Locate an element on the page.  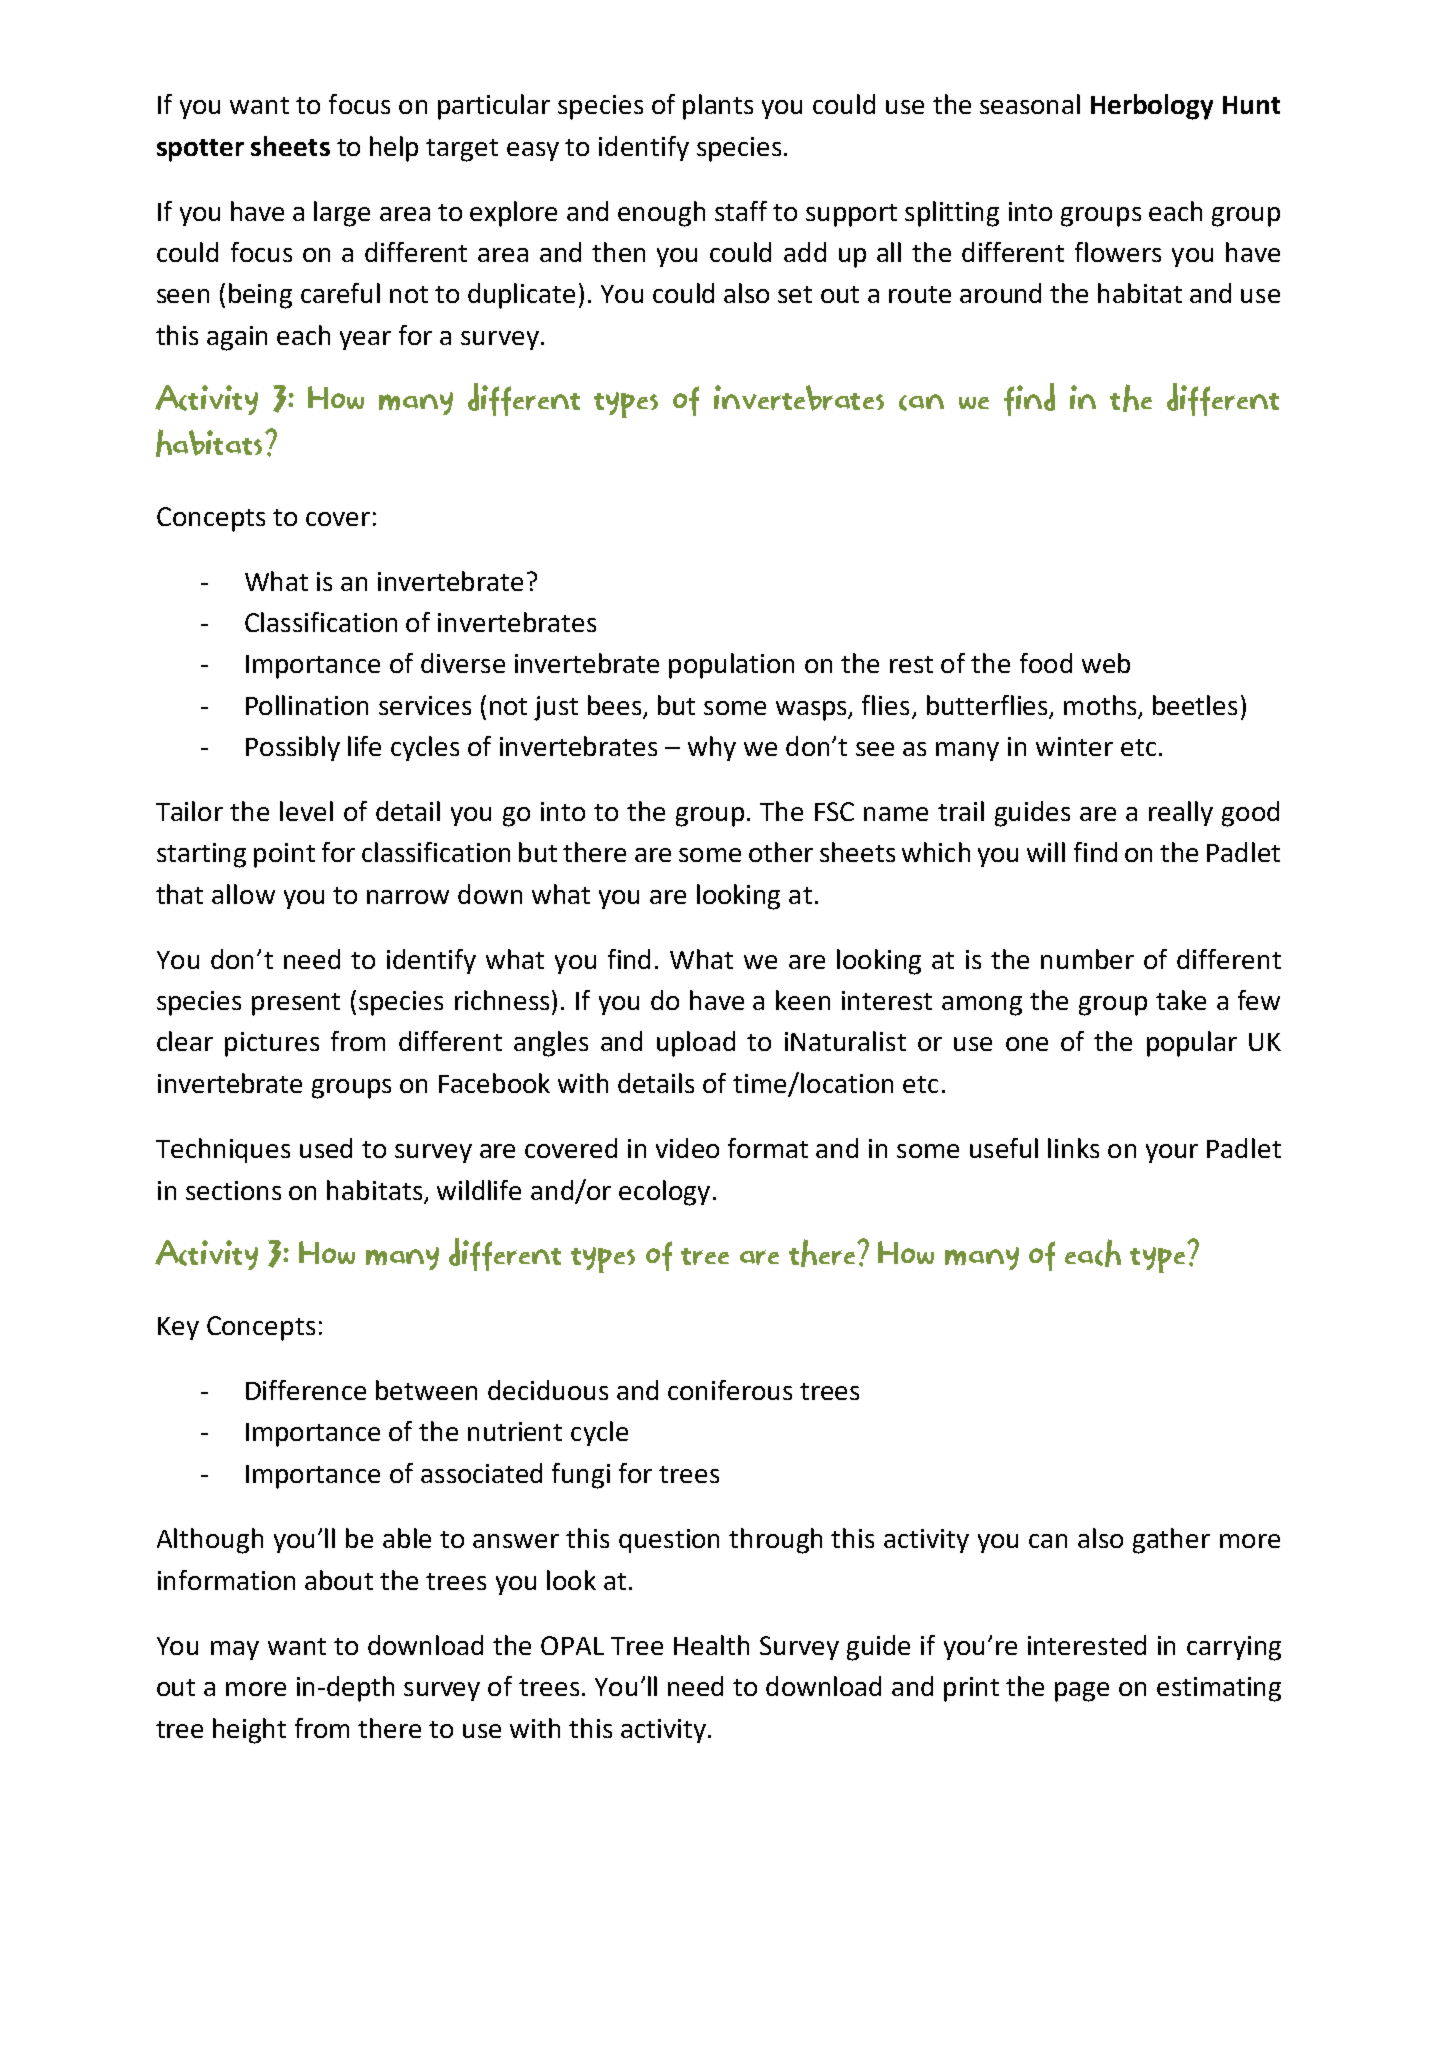
page is located at coordinates (1082, 1692).
